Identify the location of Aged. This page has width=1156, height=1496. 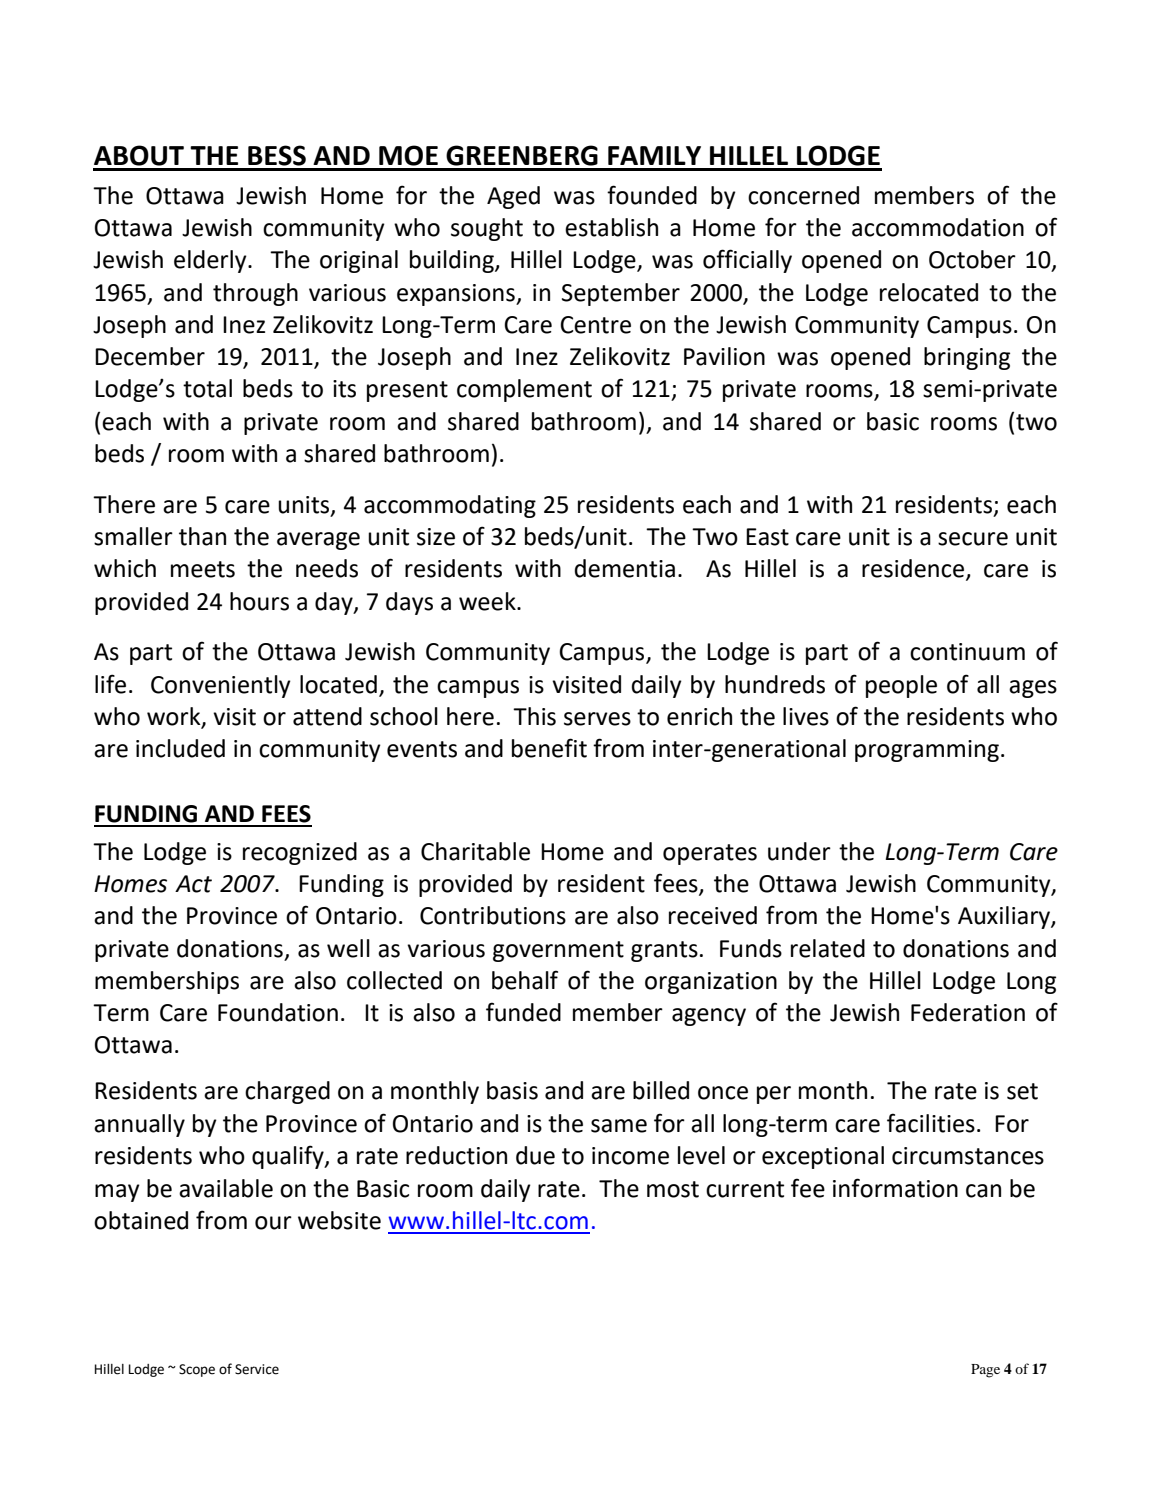
(513, 197).
